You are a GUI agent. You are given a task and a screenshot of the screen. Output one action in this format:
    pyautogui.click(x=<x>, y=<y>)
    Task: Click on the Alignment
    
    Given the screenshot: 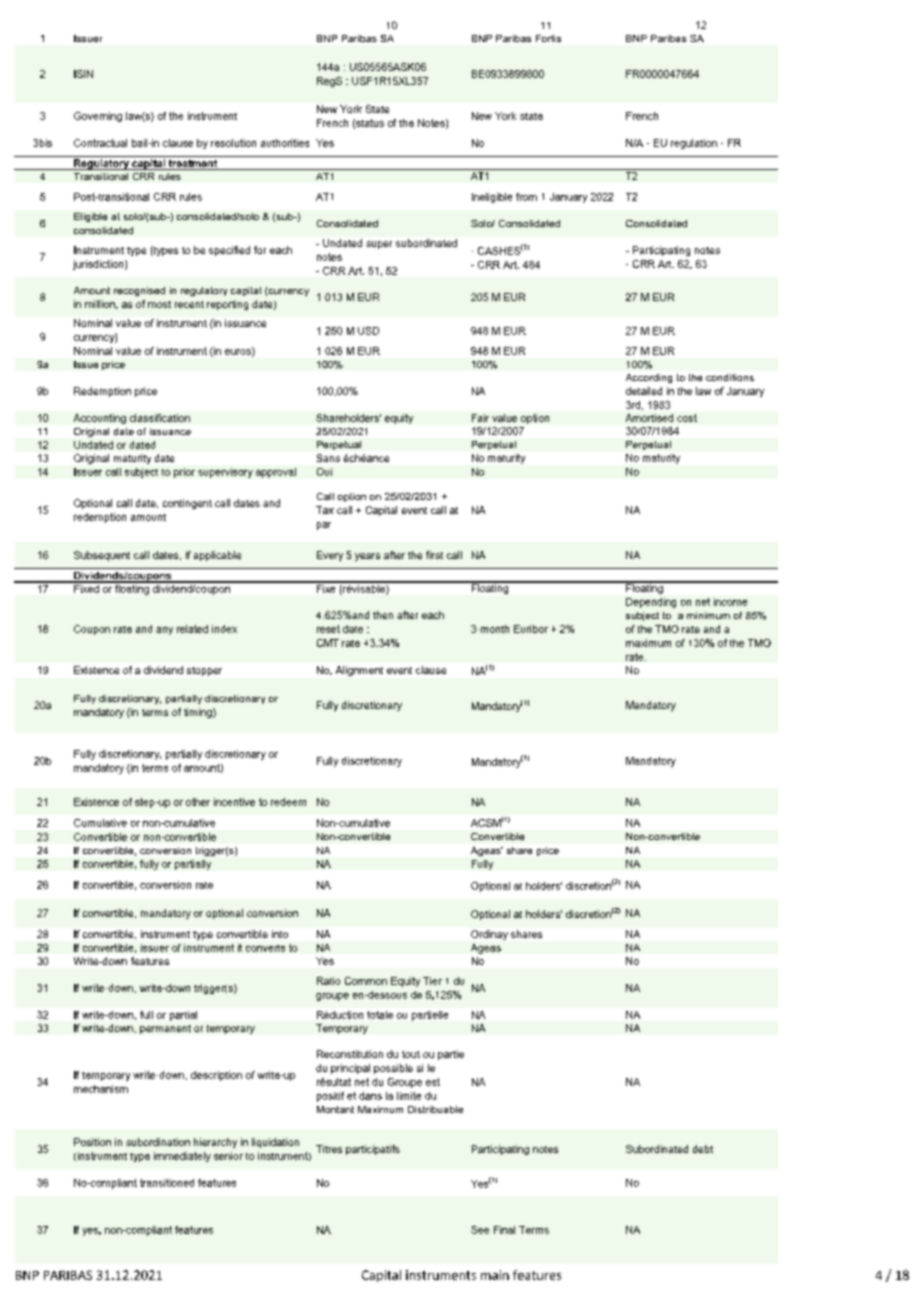 What is the action you would take?
    pyautogui.click(x=359, y=671)
